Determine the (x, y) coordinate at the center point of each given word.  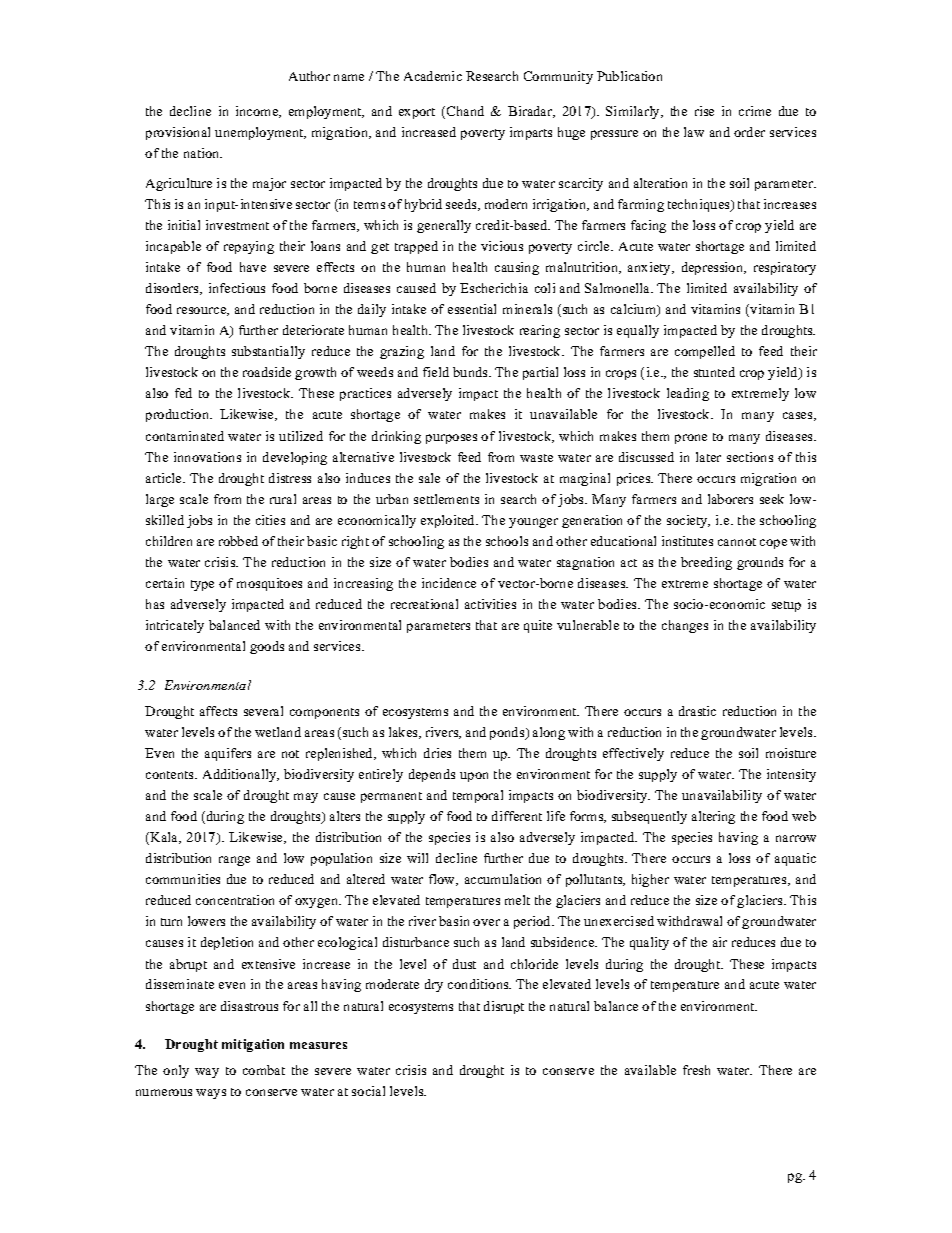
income (258, 112)
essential (472, 309)
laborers (730, 499)
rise (704, 111)
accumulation (503, 879)
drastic (697, 711)
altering (713, 817)
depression (714, 268)
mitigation (253, 1045)
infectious (237, 288)
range (234, 861)
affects (218, 711)
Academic (433, 76)
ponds (508, 733)
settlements (446, 499)
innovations (207, 457)
